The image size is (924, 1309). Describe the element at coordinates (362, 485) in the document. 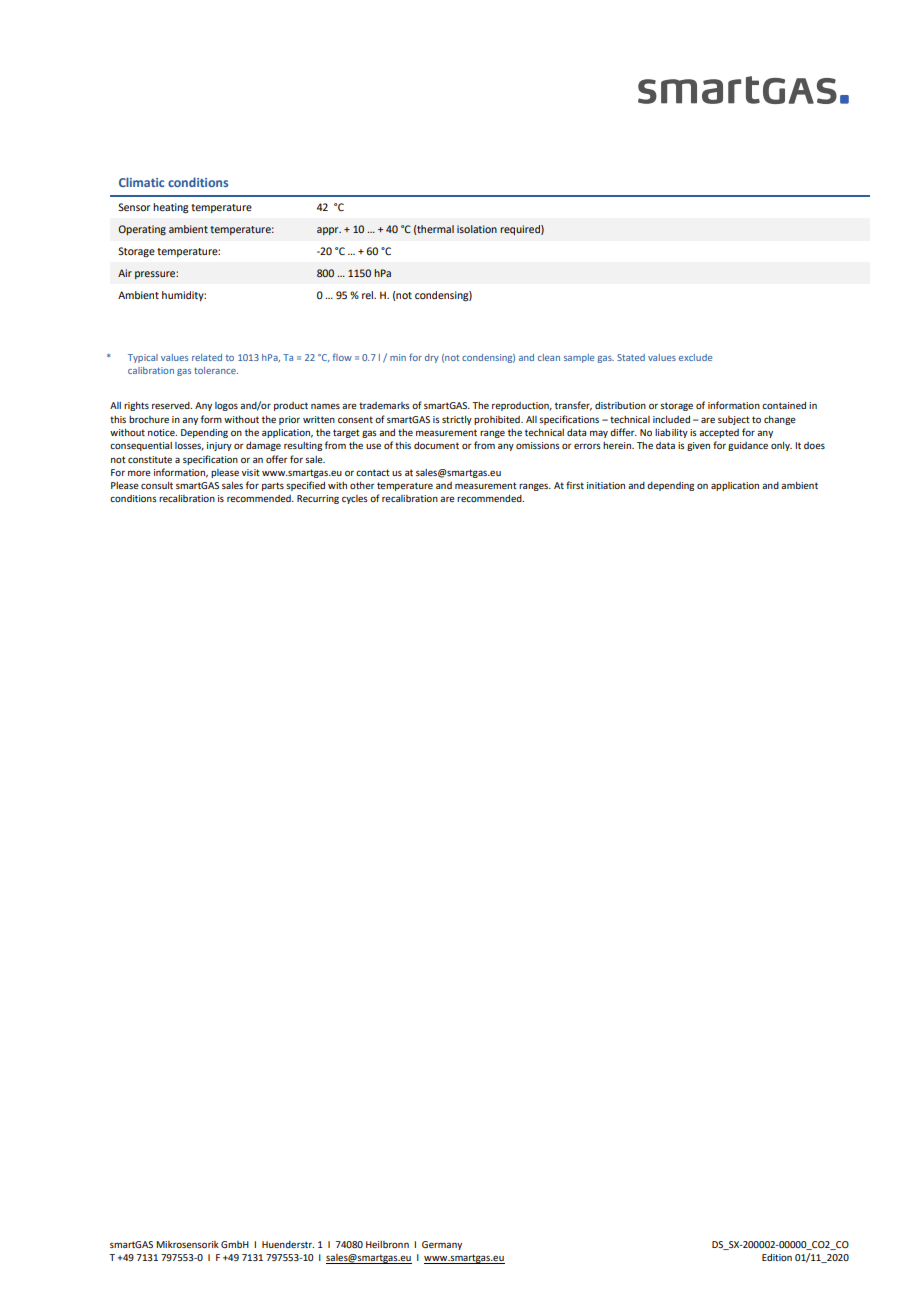

I see `other` at that location.
